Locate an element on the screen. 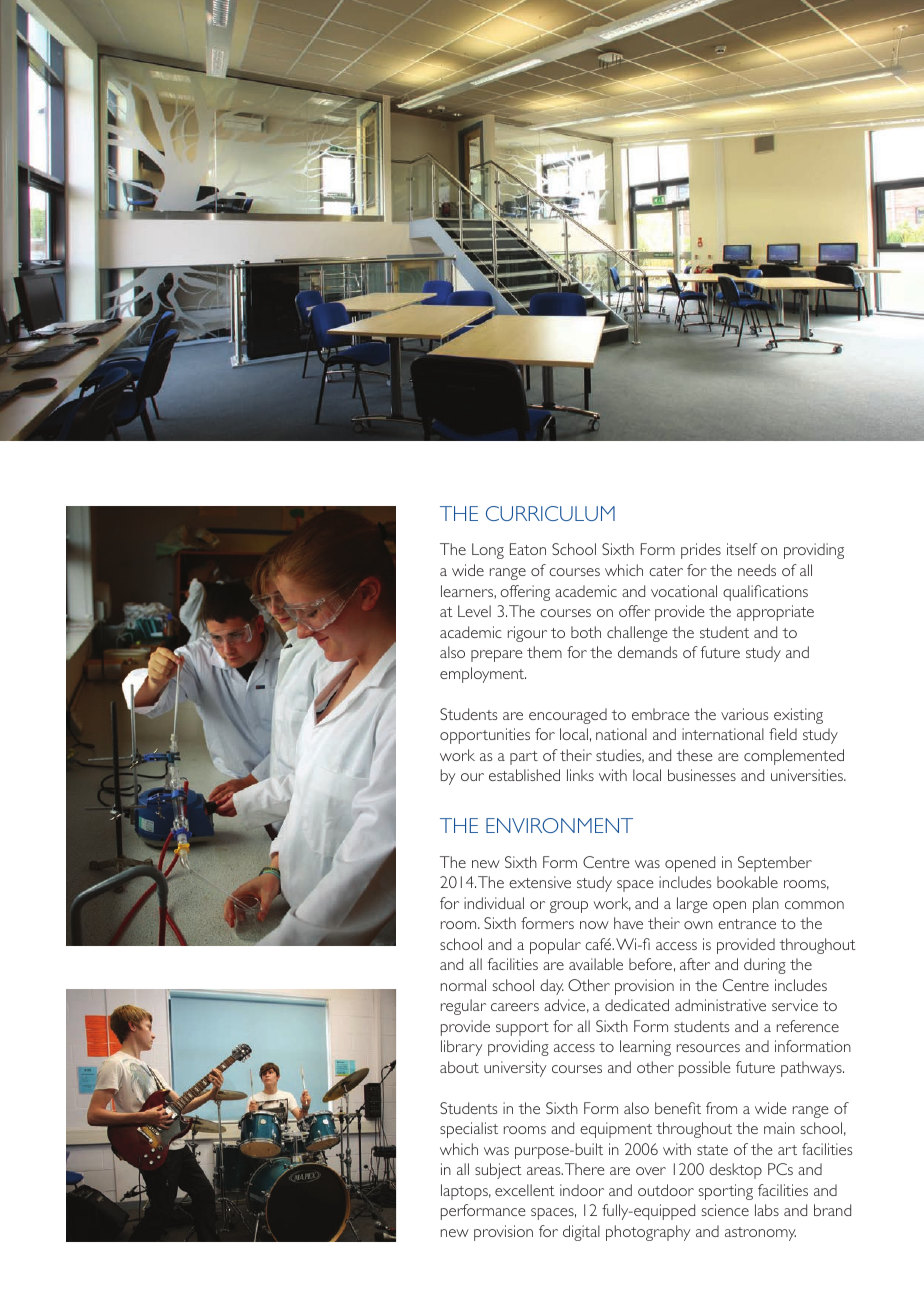  Long is located at coordinates (488, 551).
